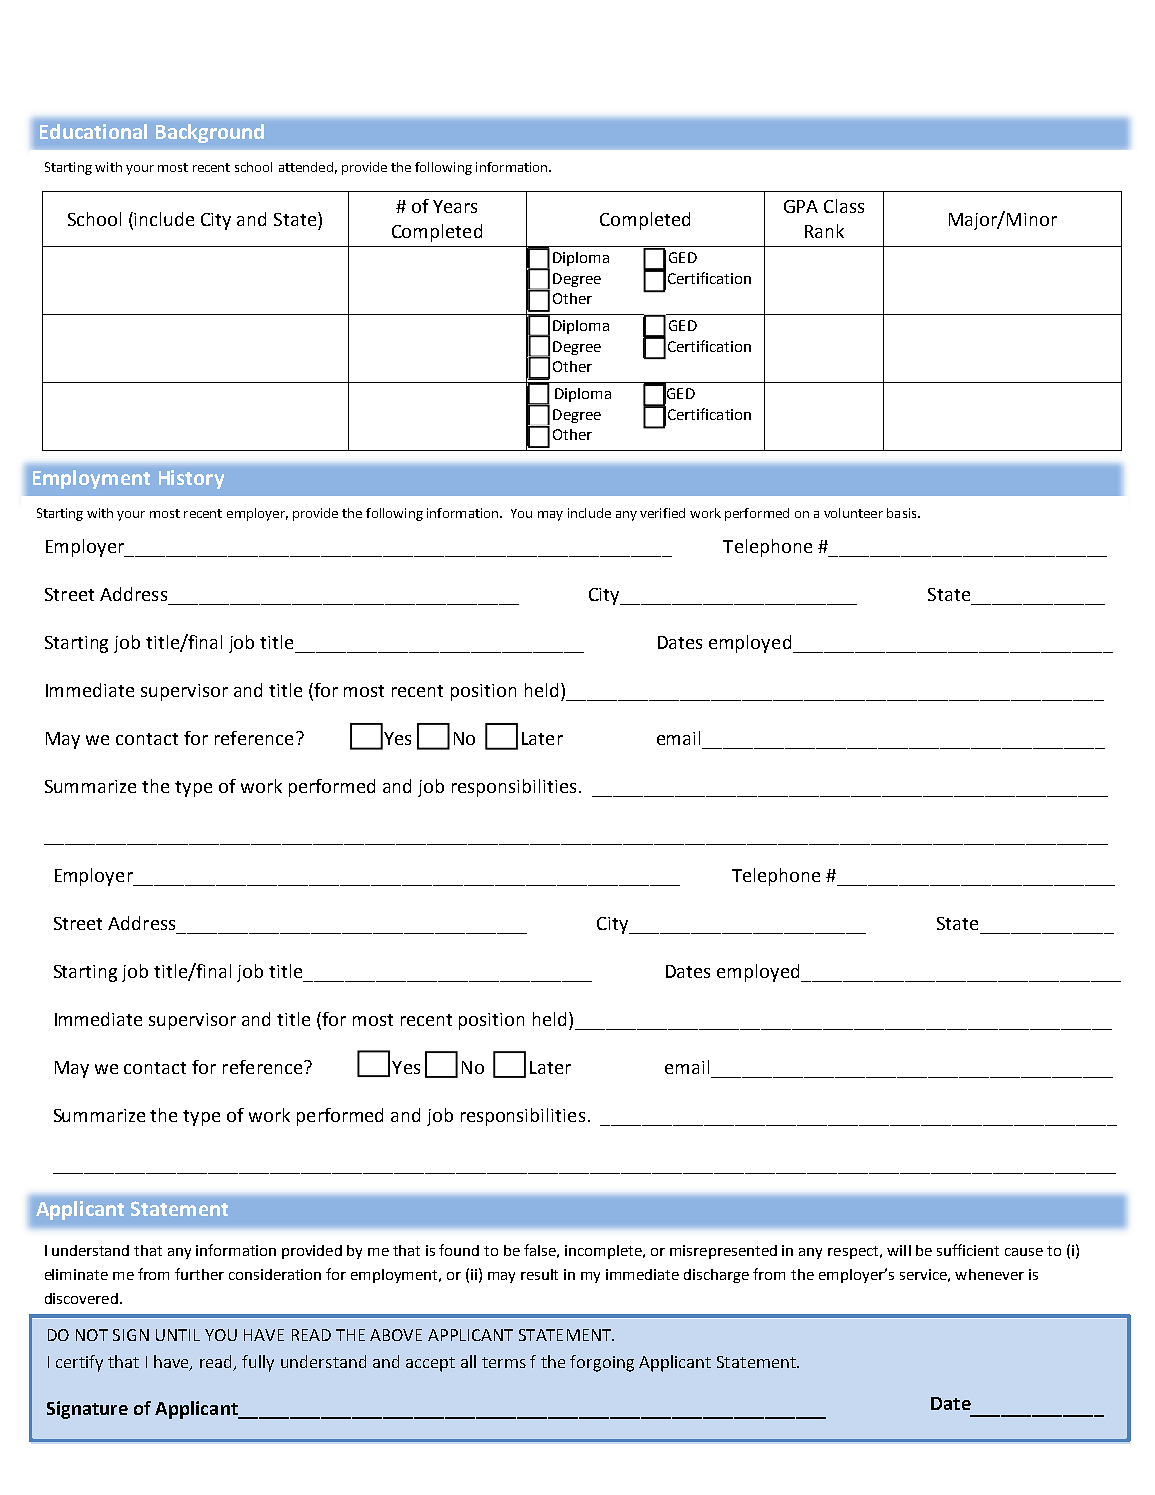  What do you see at coordinates (844, 206) in the page?
I see `Class` at bounding box center [844, 206].
